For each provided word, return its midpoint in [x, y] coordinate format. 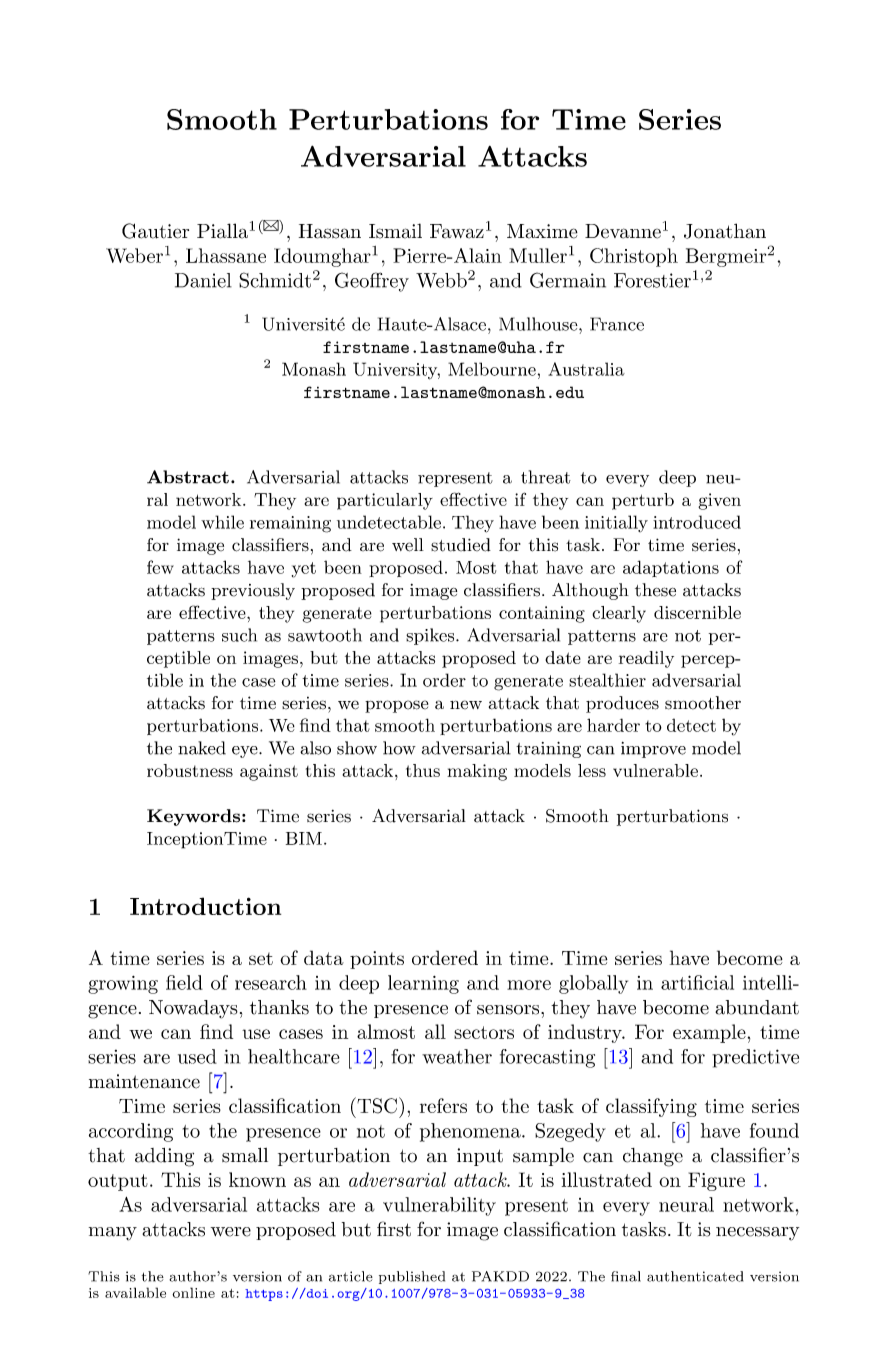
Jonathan [725, 231]
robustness [190, 770]
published [412, 1277]
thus [423, 770]
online [193, 1292]
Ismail [395, 231]
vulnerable [655, 770]
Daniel [203, 280]
